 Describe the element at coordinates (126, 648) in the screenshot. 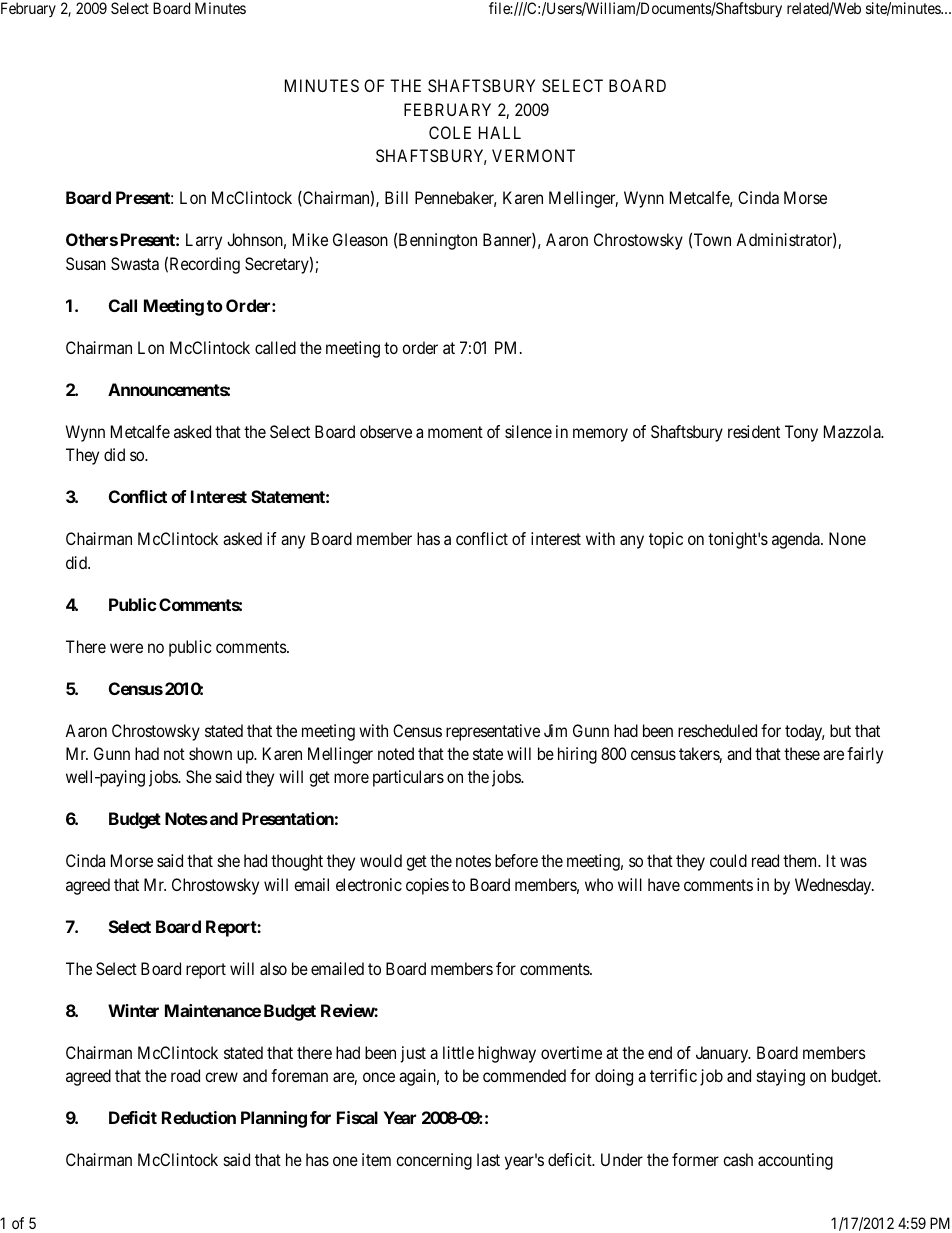

I see `were` at that location.
